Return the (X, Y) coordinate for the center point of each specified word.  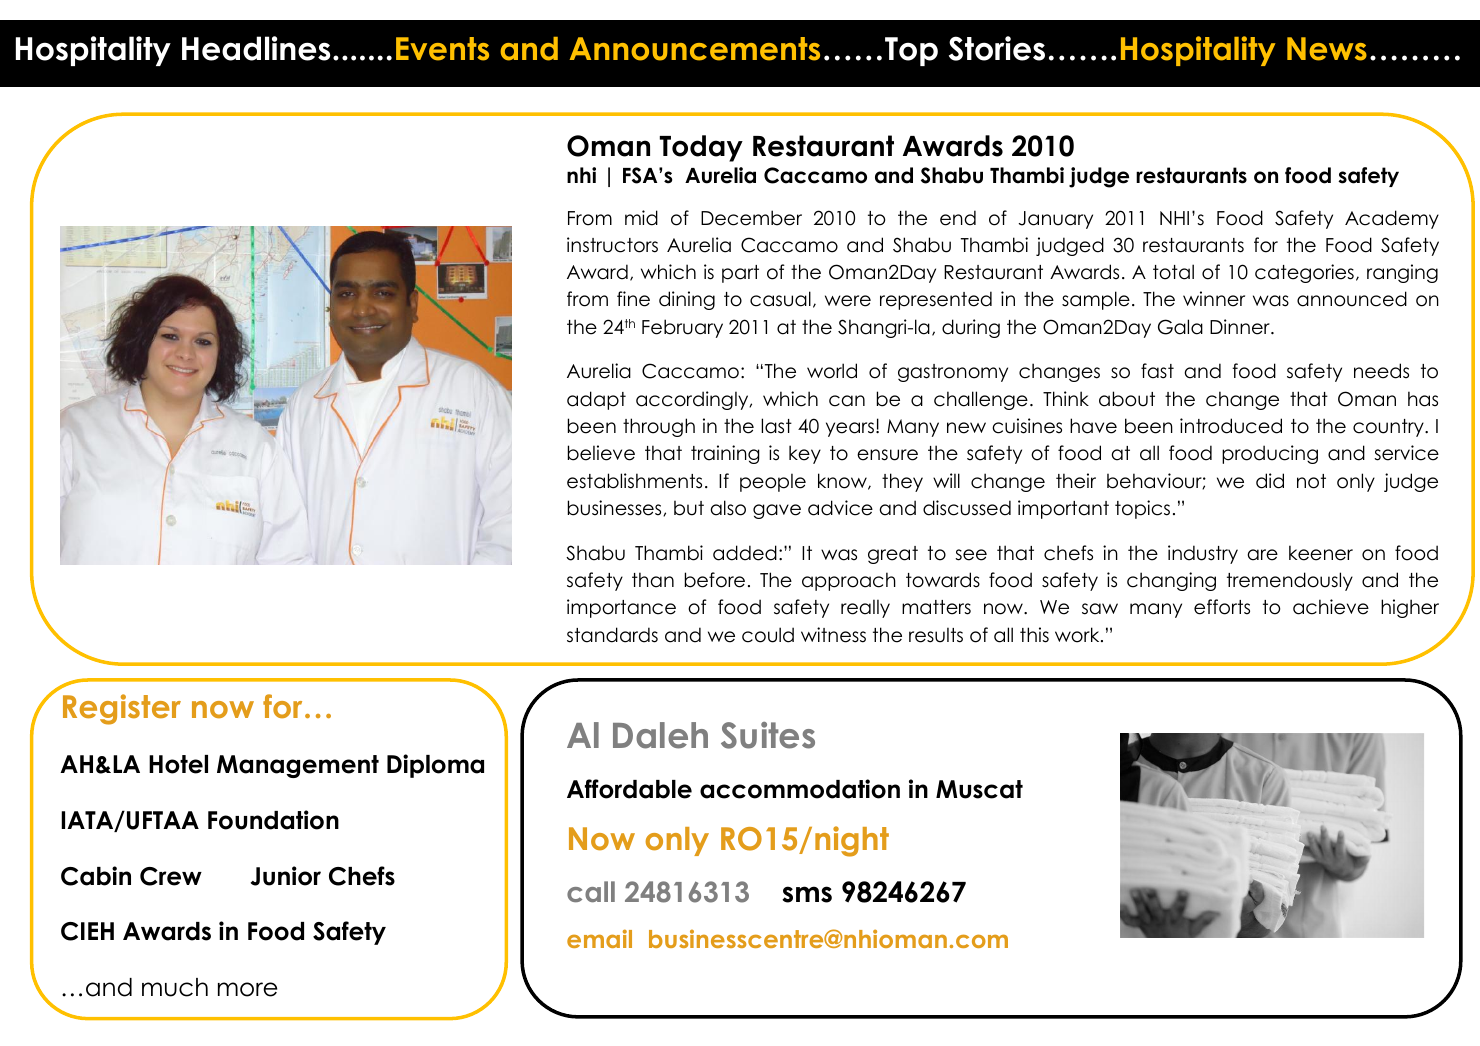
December (751, 218)
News (1327, 49)
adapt (596, 400)
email (599, 938)
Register (122, 709)
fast (1157, 371)
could (768, 635)
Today (701, 148)
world (832, 371)
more (247, 989)
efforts (1222, 607)
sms (807, 894)
